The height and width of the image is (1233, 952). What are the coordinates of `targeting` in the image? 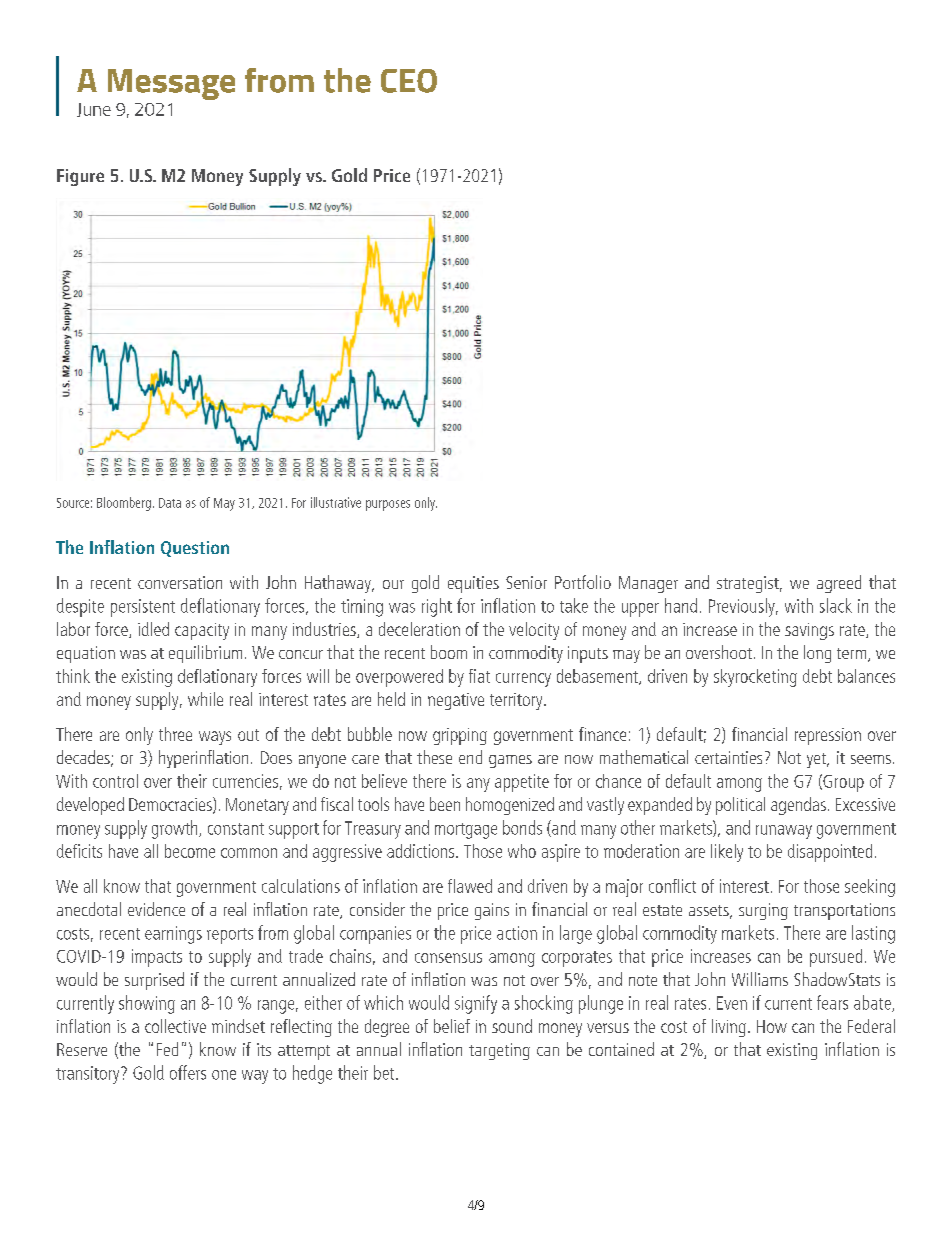 It's located at (499, 1051).
